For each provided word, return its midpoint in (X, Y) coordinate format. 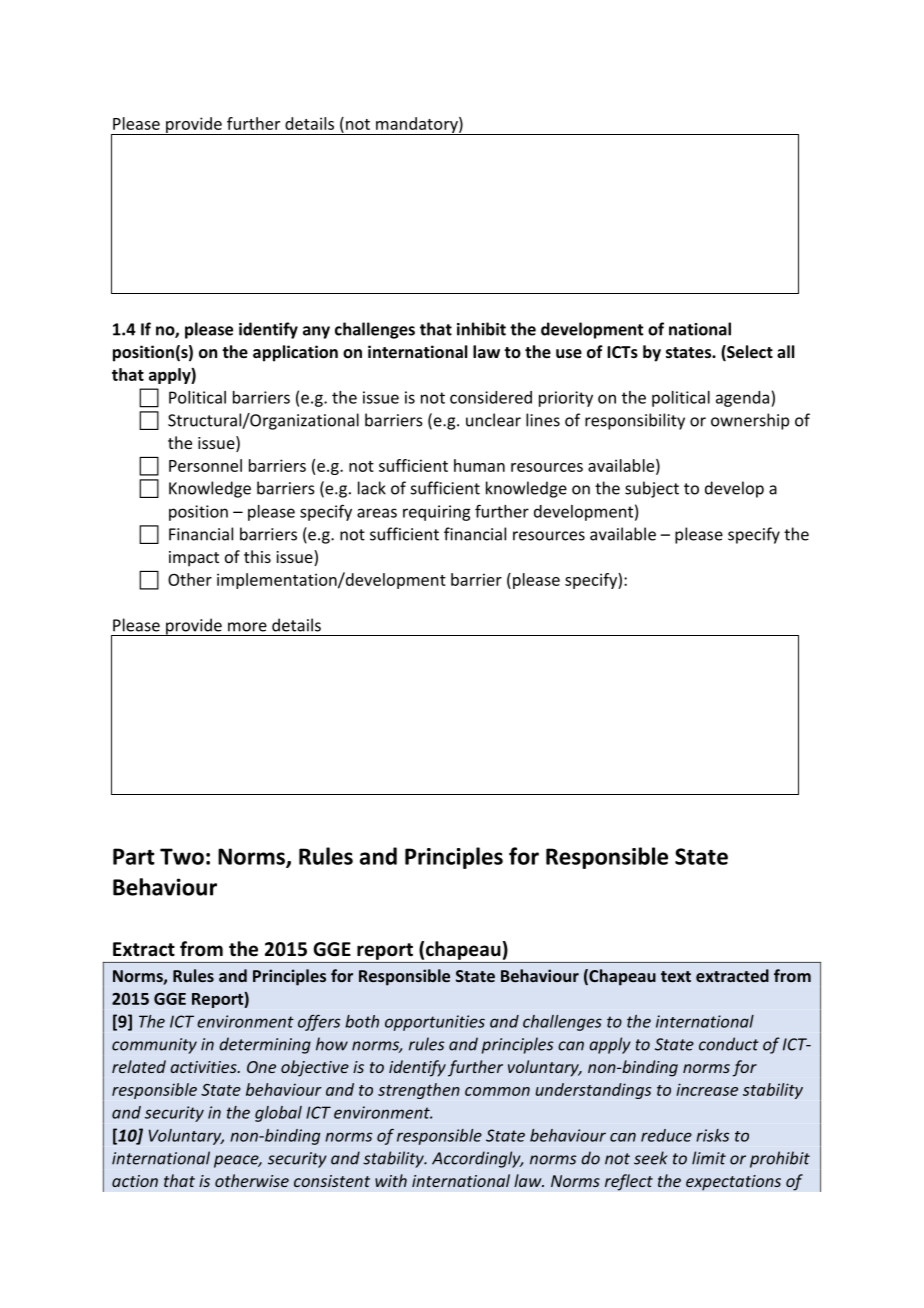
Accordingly (477, 1159)
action (135, 1181)
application (295, 353)
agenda (742, 399)
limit (709, 1158)
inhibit (481, 329)
